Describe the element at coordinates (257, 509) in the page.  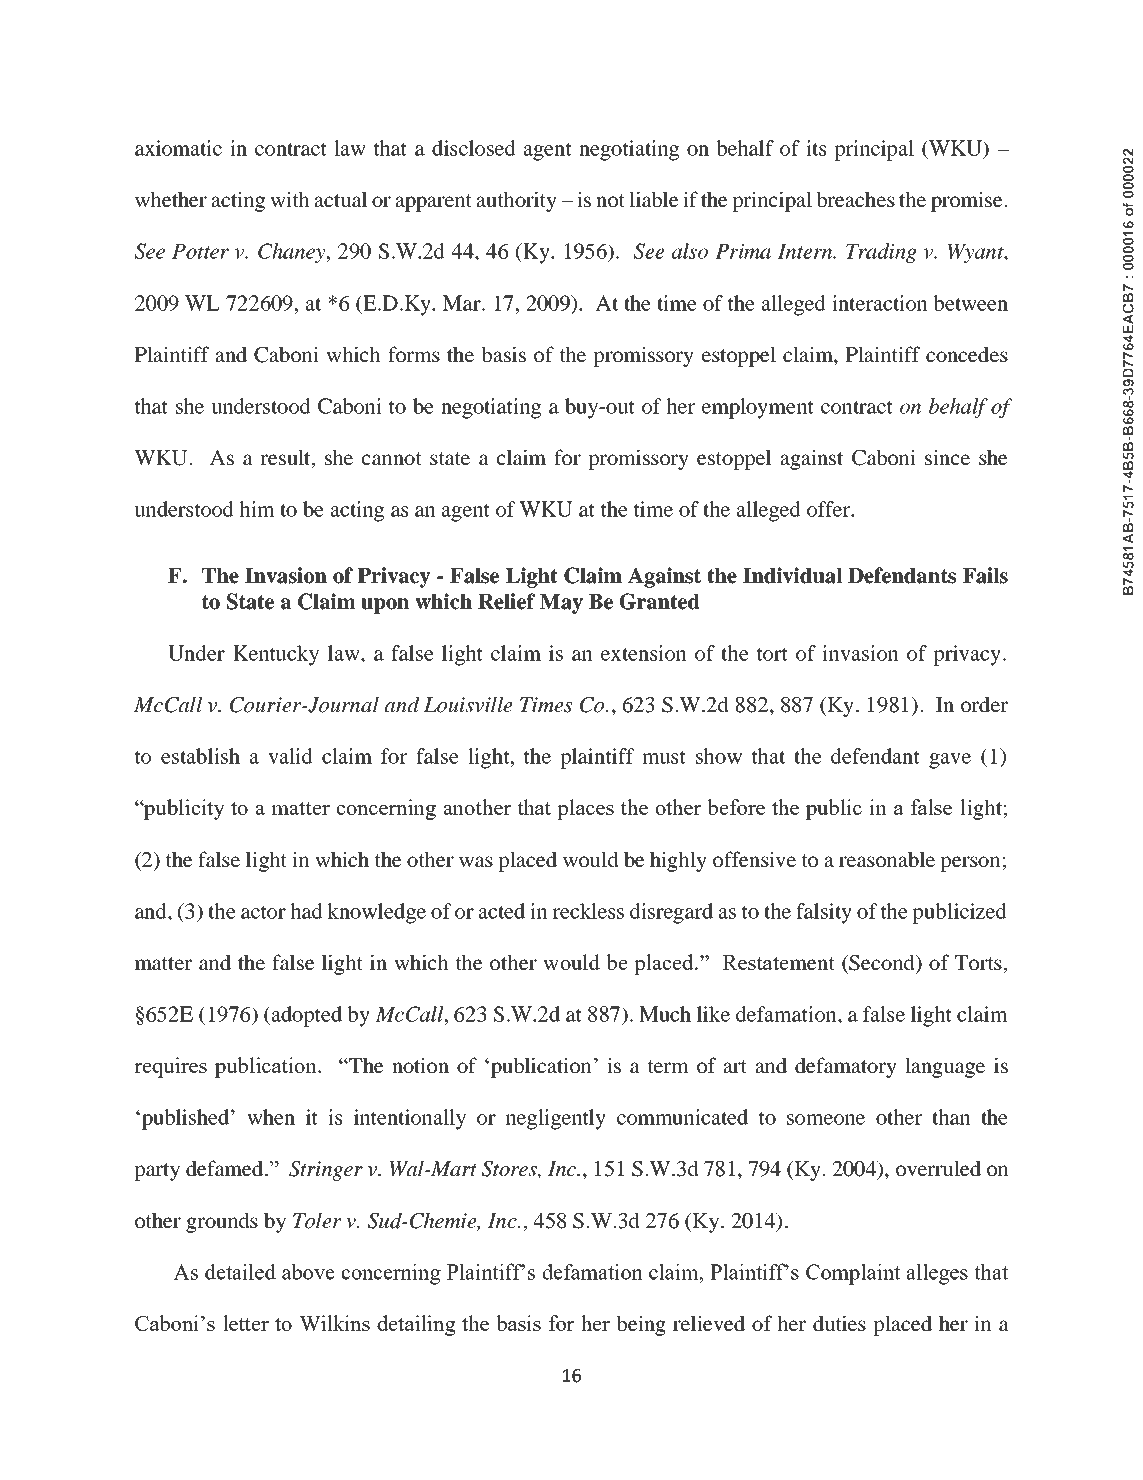
I see `him` at that location.
